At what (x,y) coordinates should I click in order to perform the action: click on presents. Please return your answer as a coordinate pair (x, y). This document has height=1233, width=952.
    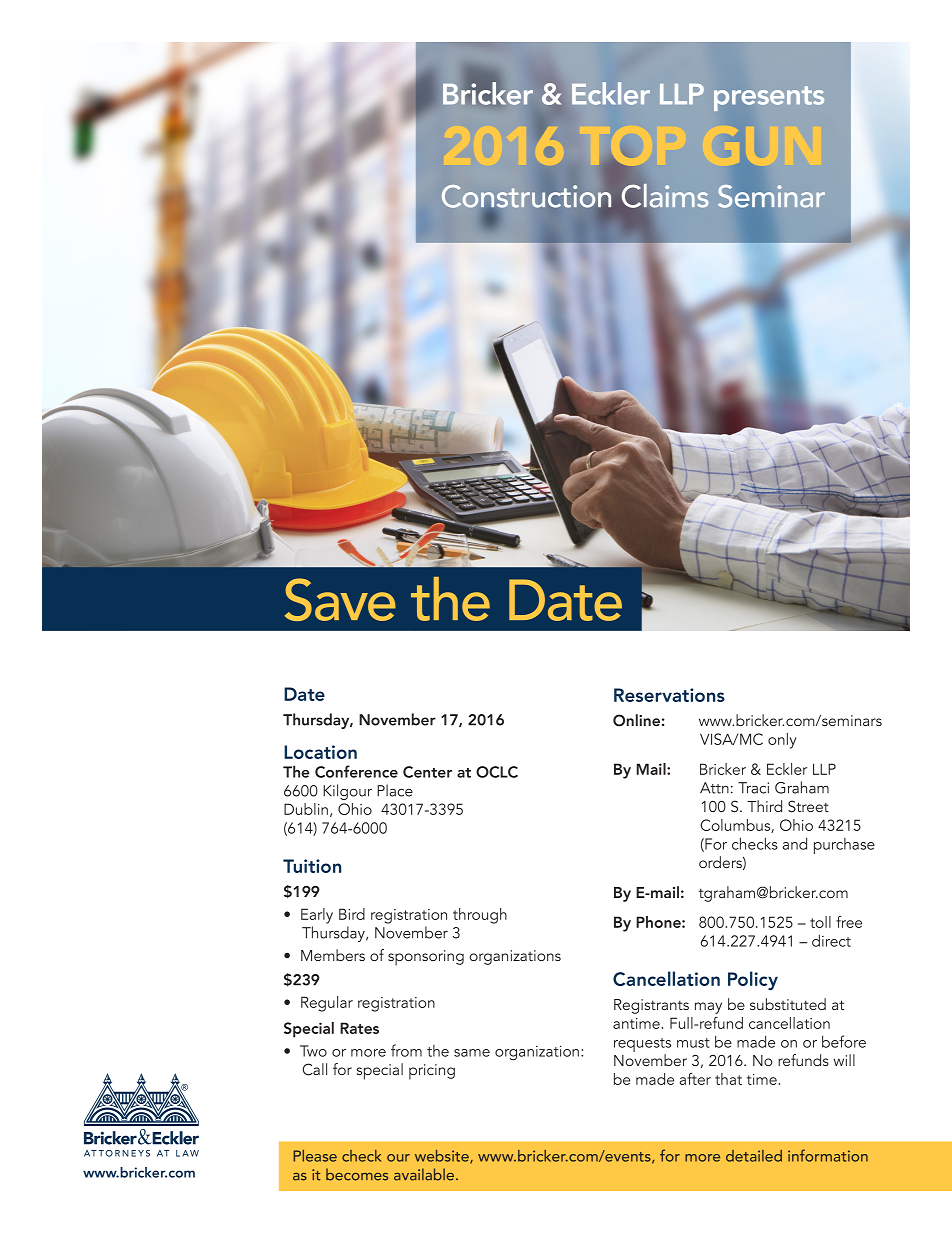
    Looking at the image, I should click on (769, 98).
